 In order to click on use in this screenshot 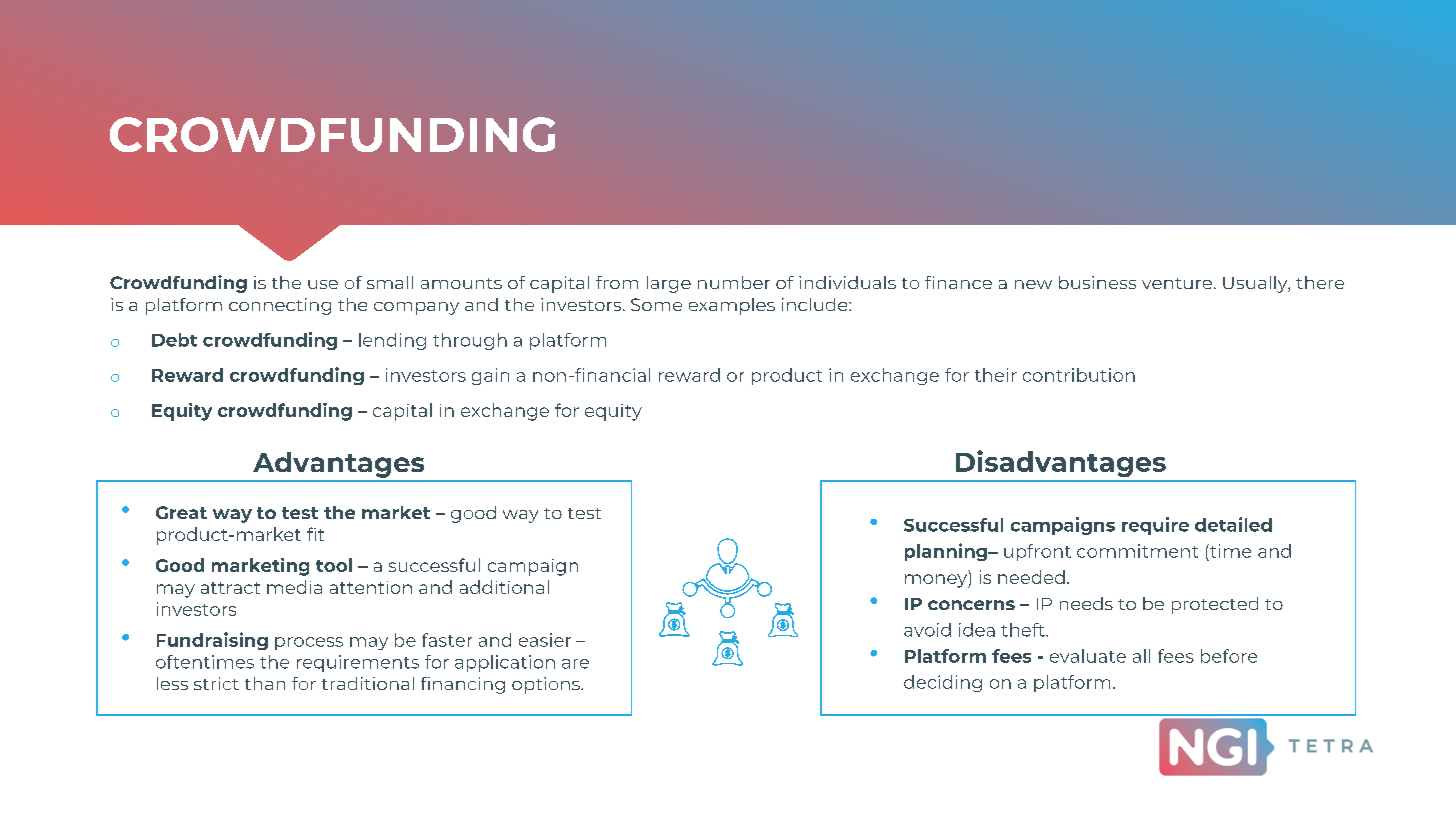, I will do `click(323, 284)`.
